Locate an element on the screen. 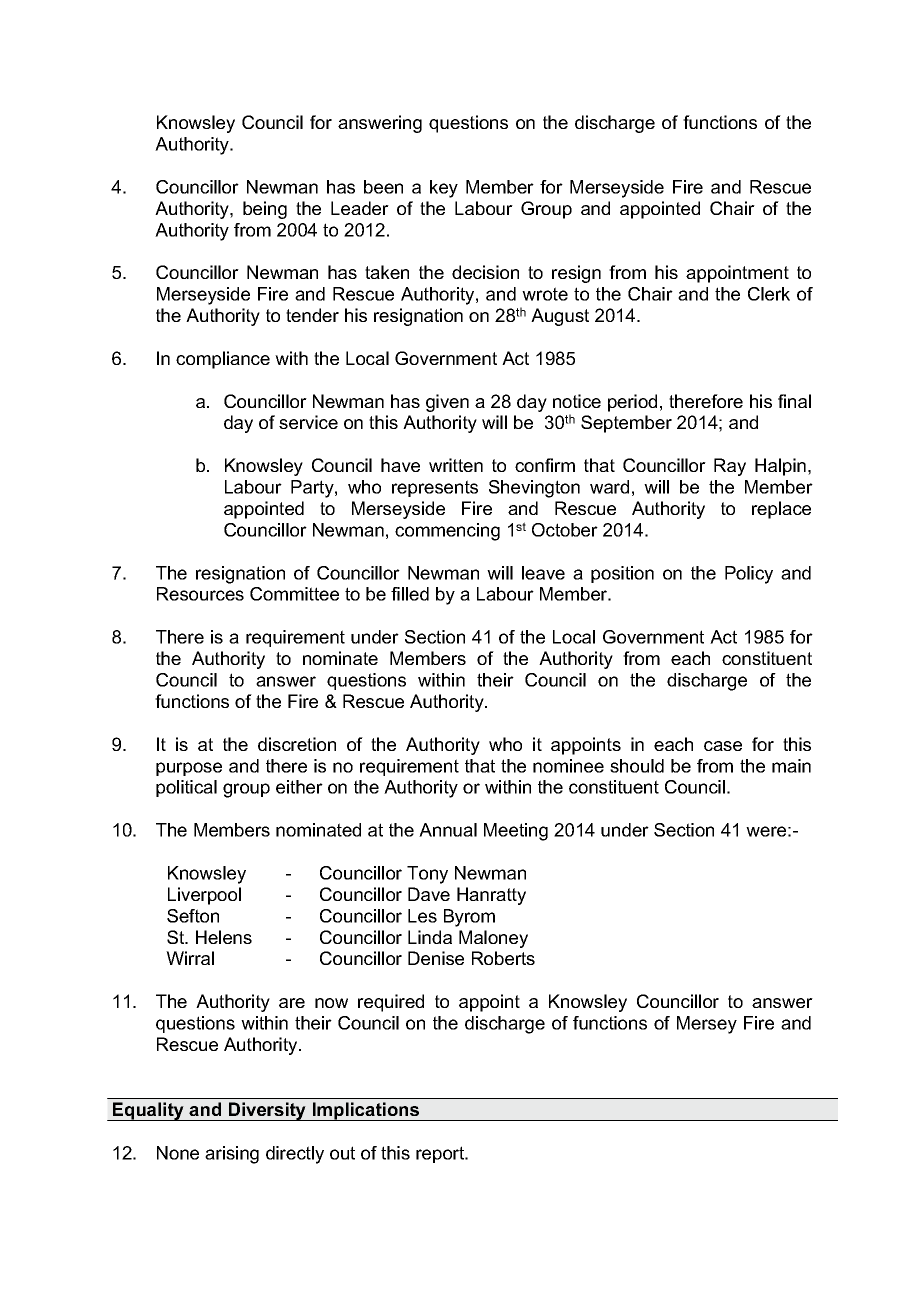 The width and height of the screenshot is (924, 1308). filled is located at coordinates (410, 594).
